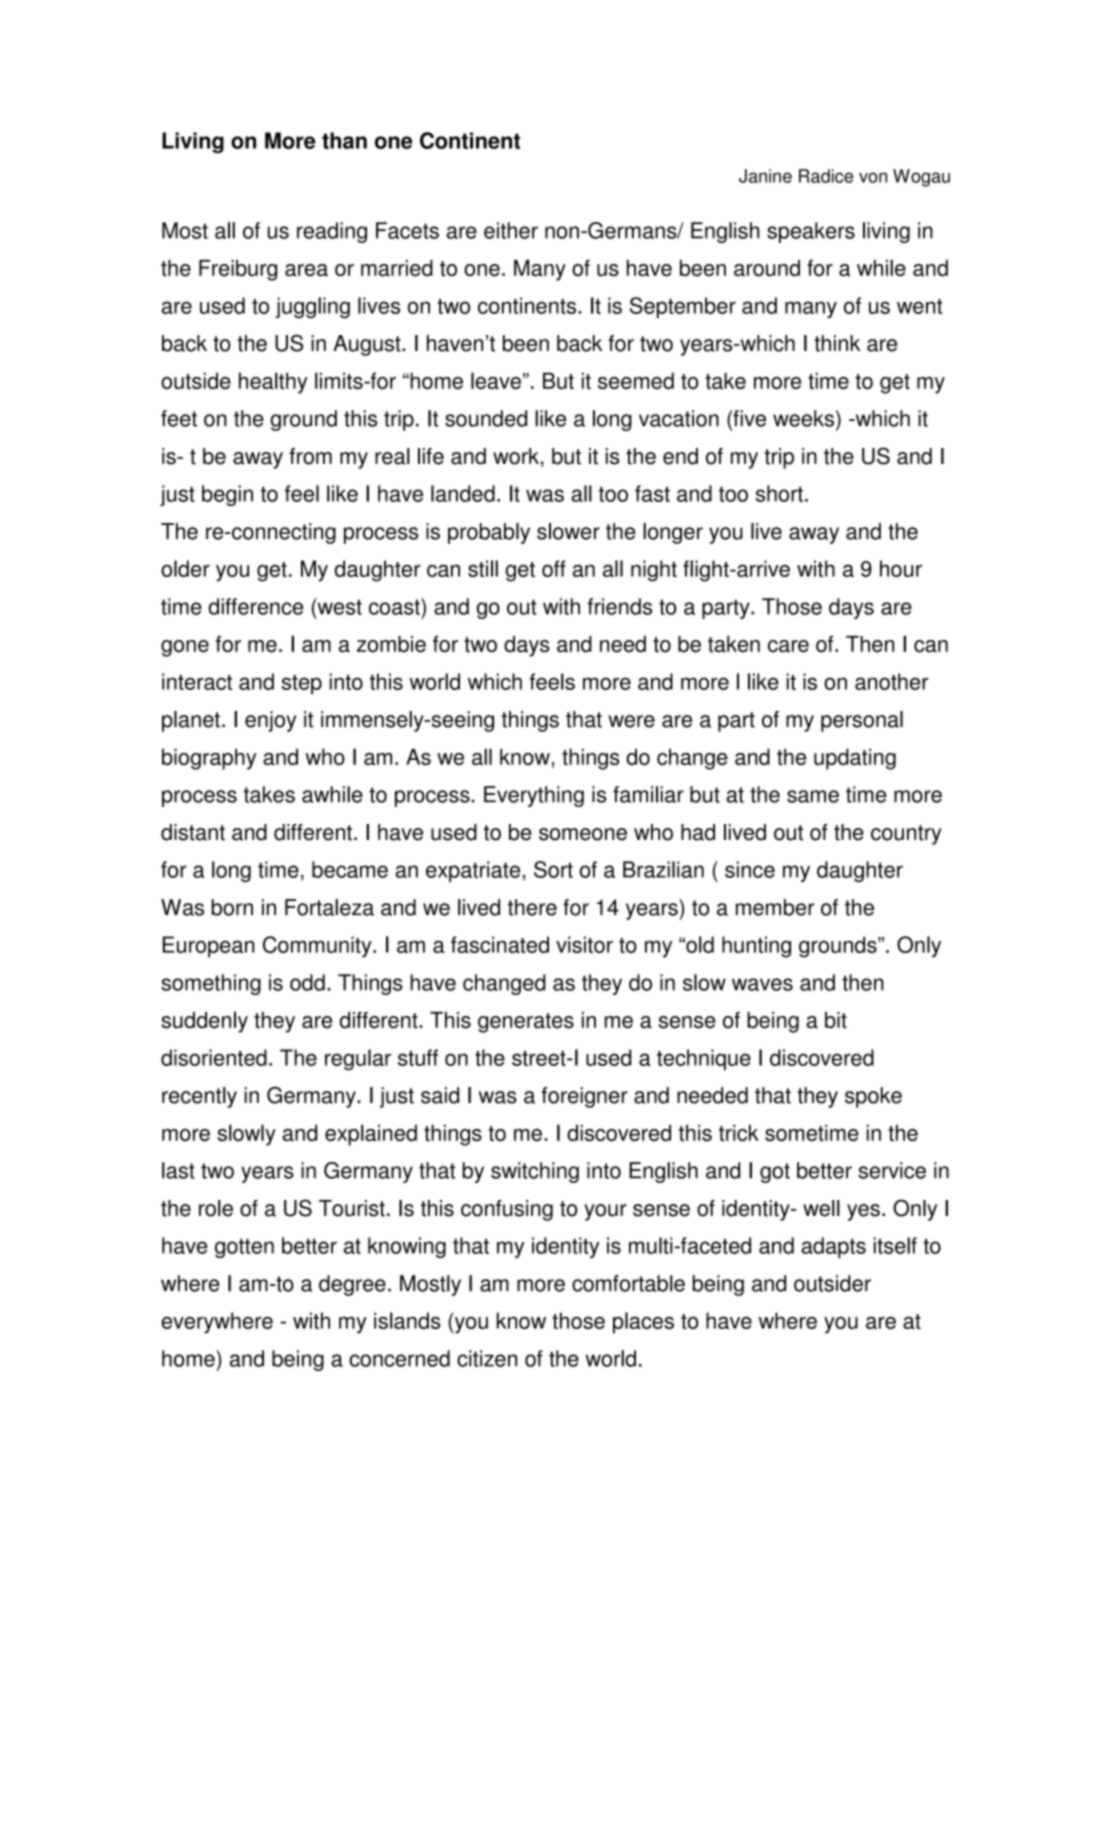  What do you see at coordinates (511, 230) in the image?
I see `either` at bounding box center [511, 230].
